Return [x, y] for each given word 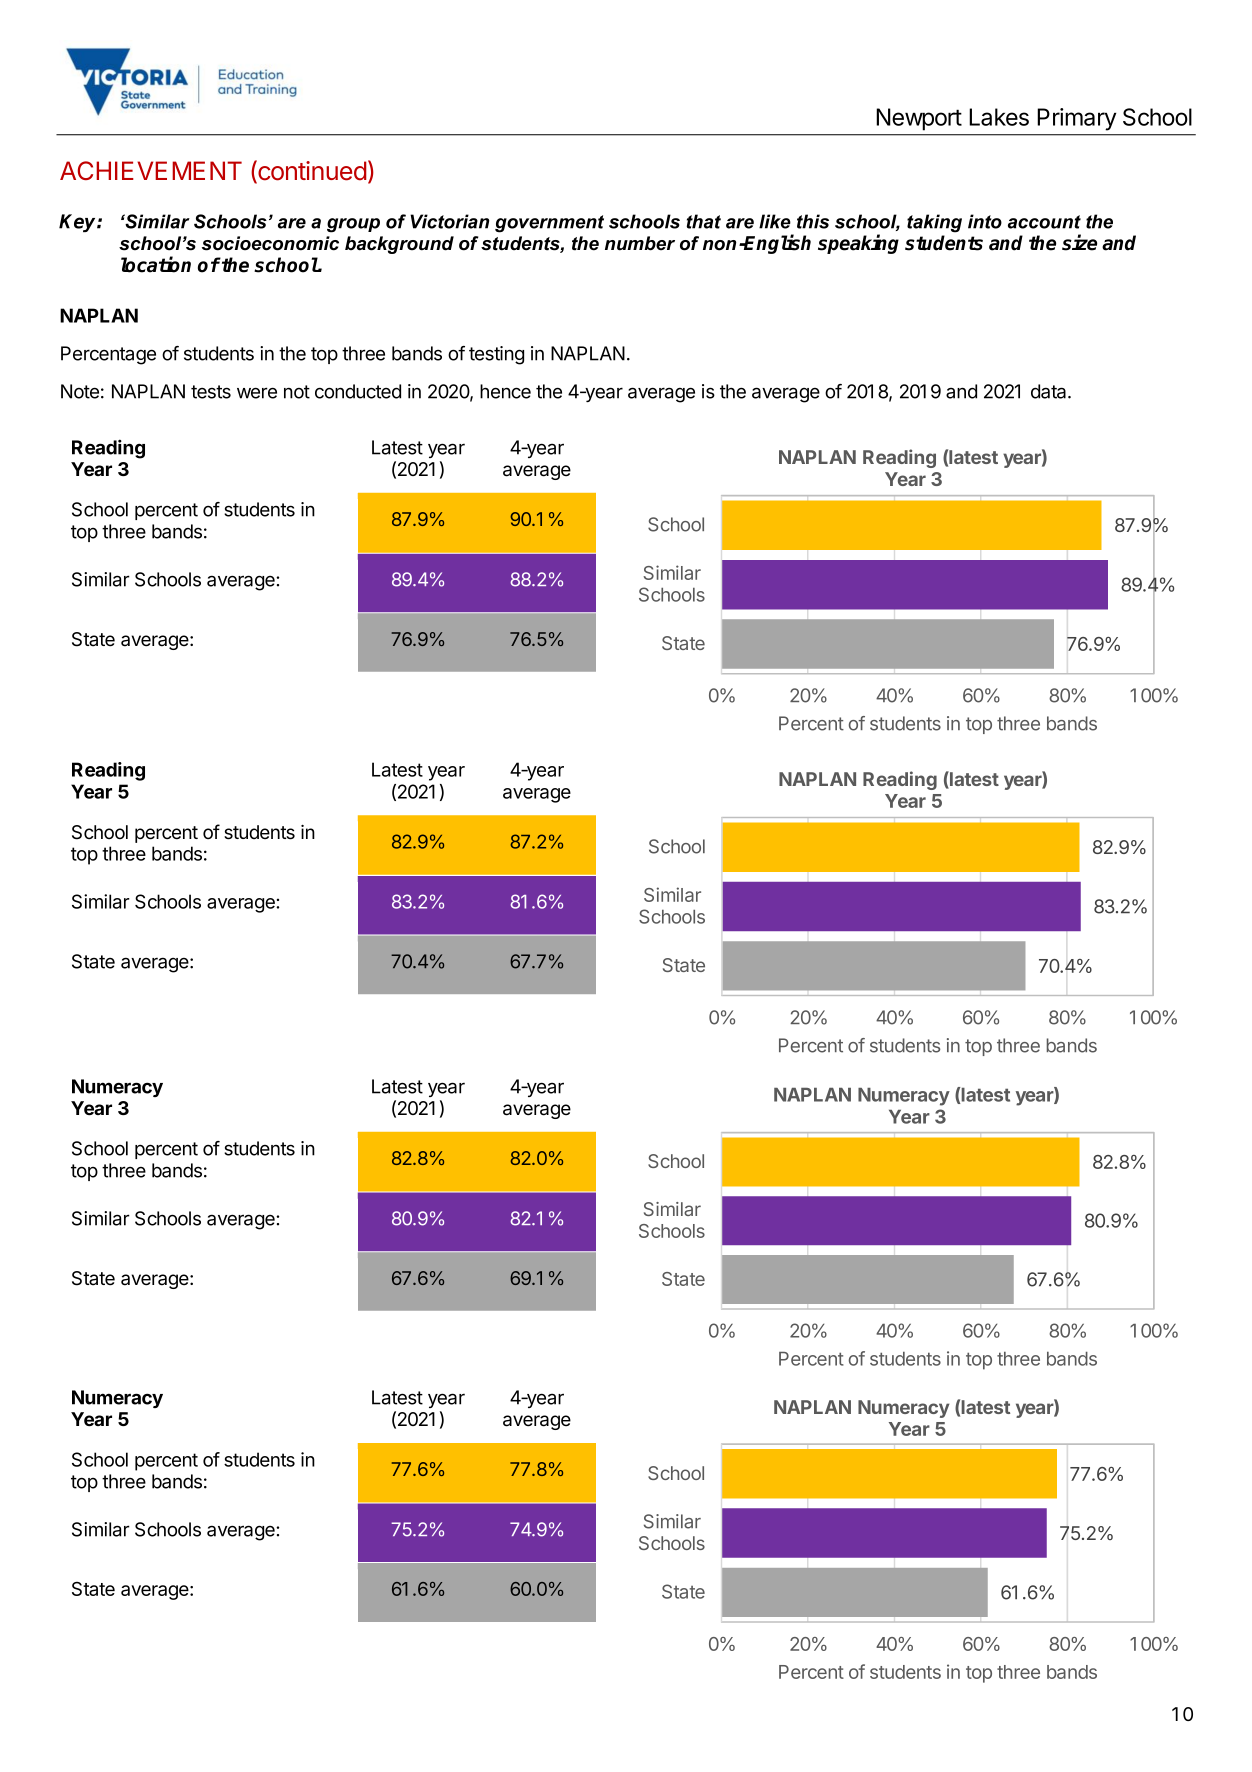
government [549, 224]
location [156, 264]
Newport [919, 119]
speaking [858, 244]
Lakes [999, 117]
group [353, 225]
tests [211, 392]
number [640, 243]
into [985, 221]
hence [505, 391]
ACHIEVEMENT [151, 170]
